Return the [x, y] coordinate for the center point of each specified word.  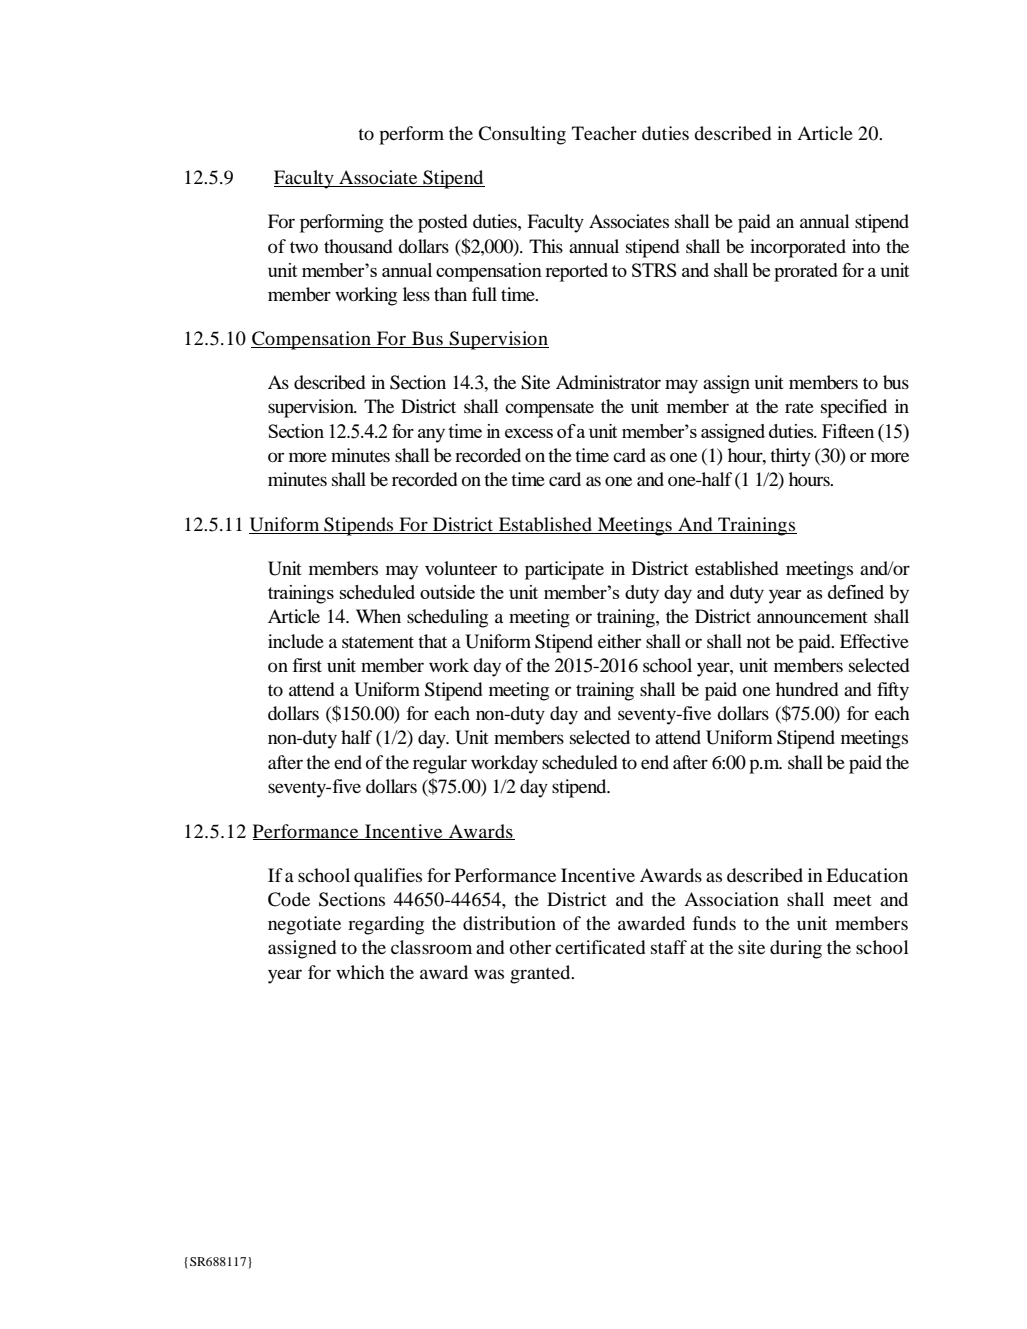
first [307, 665]
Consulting [522, 135]
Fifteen [848, 431]
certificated [600, 947]
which [360, 972]
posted [442, 223]
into [866, 246]
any [431, 436]
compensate [549, 409]
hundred [807, 689]
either [619, 641]
